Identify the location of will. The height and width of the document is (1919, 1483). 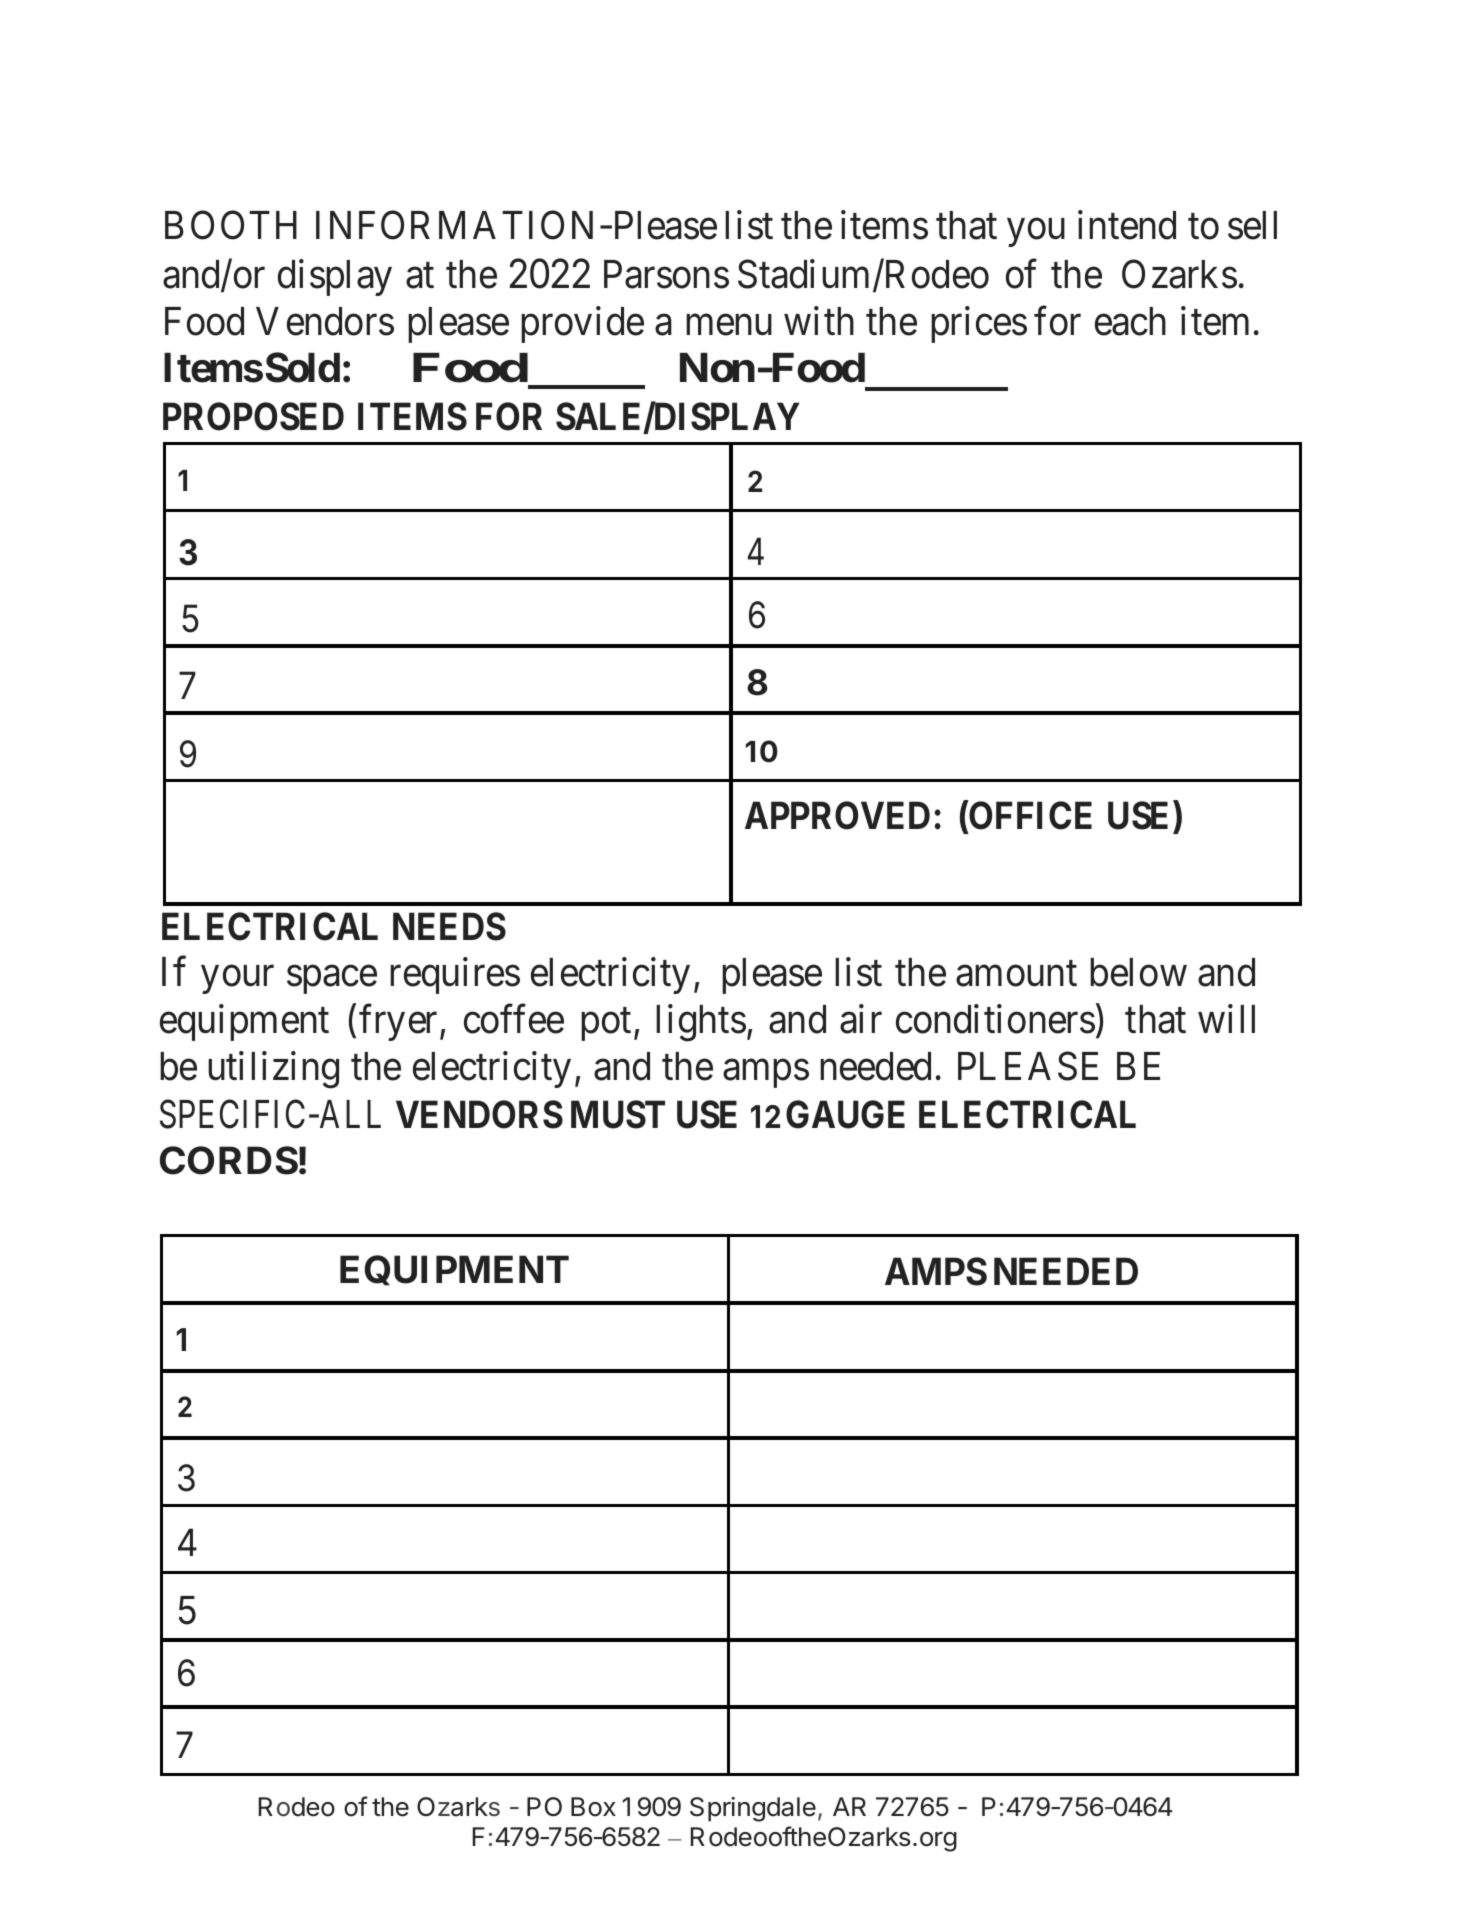
(1226, 1019).
